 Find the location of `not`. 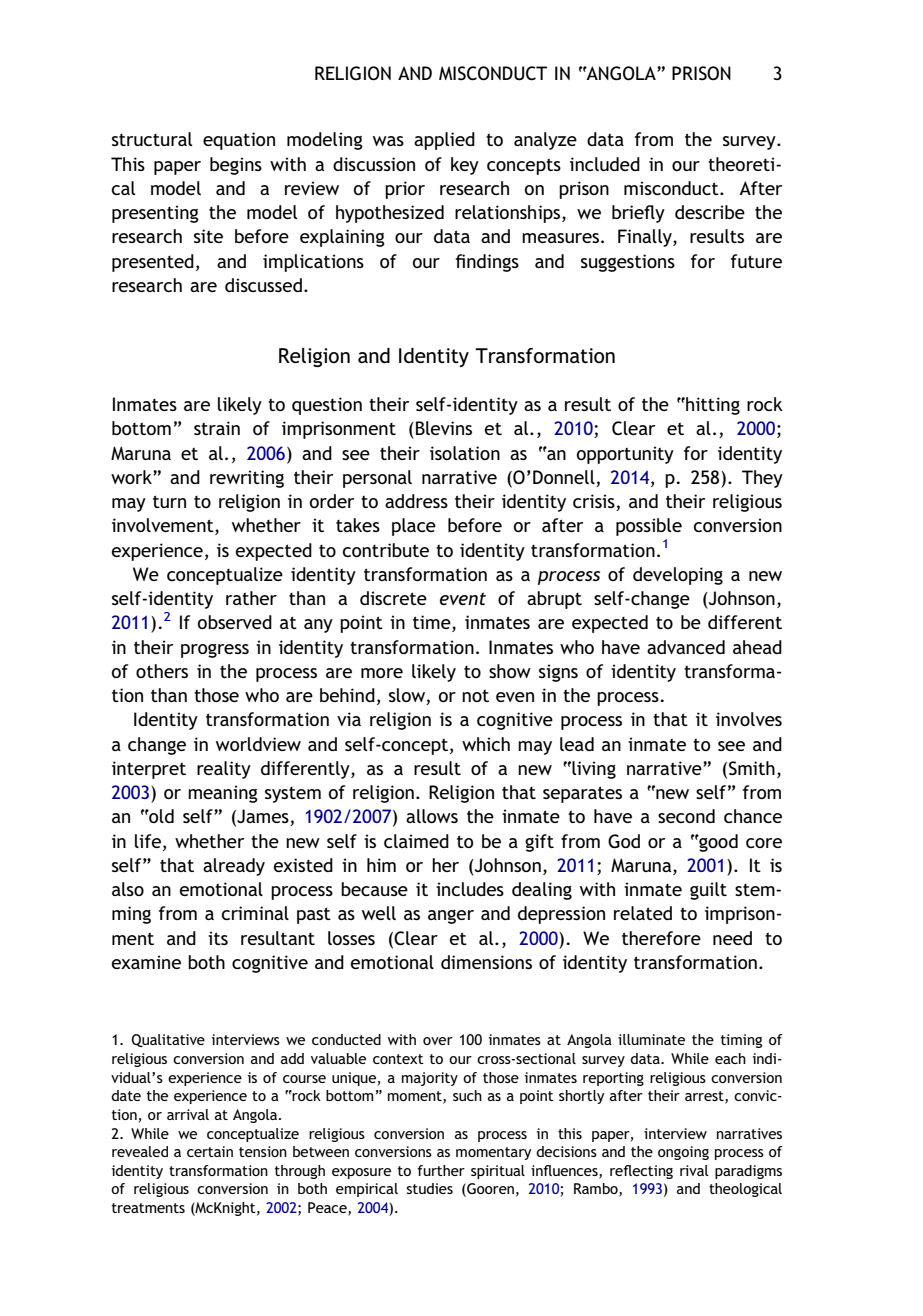

not is located at coordinates (475, 695).
